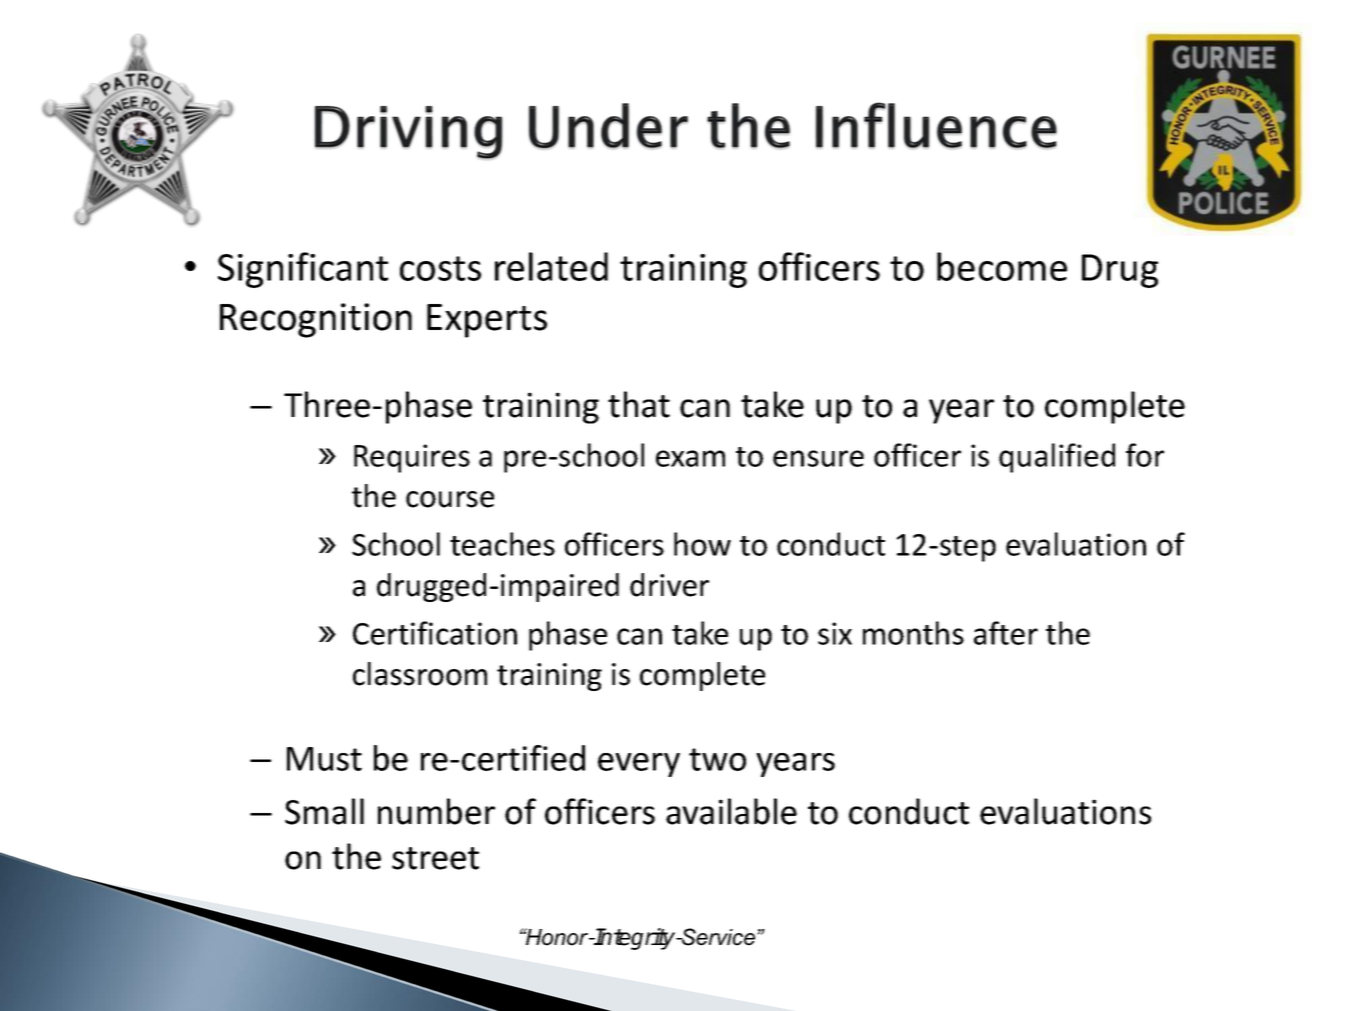  What do you see at coordinates (440, 268) in the screenshot?
I see `costs` at bounding box center [440, 268].
